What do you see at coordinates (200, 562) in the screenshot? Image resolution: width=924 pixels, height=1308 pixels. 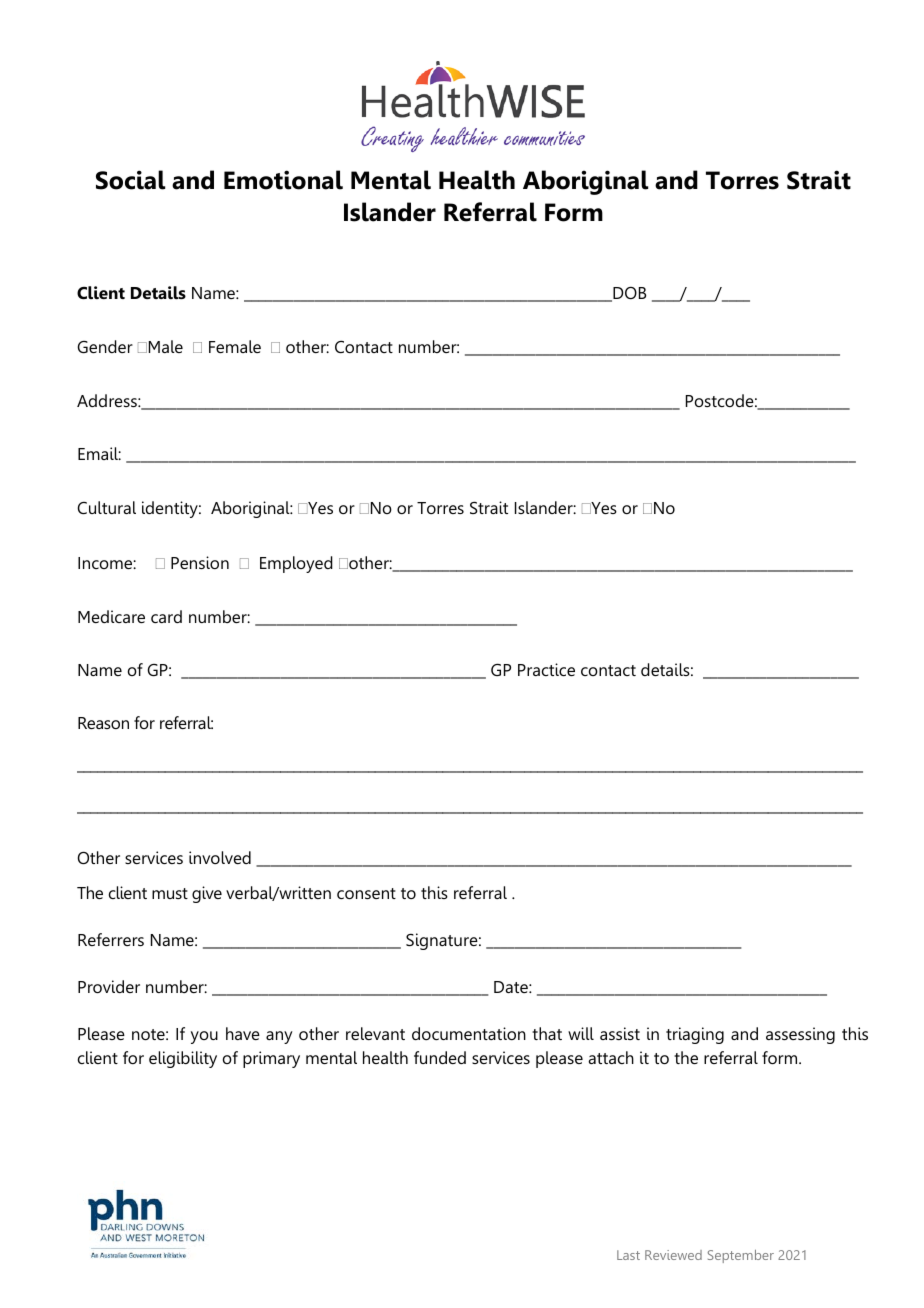 I see `Pension` at bounding box center [200, 562].
